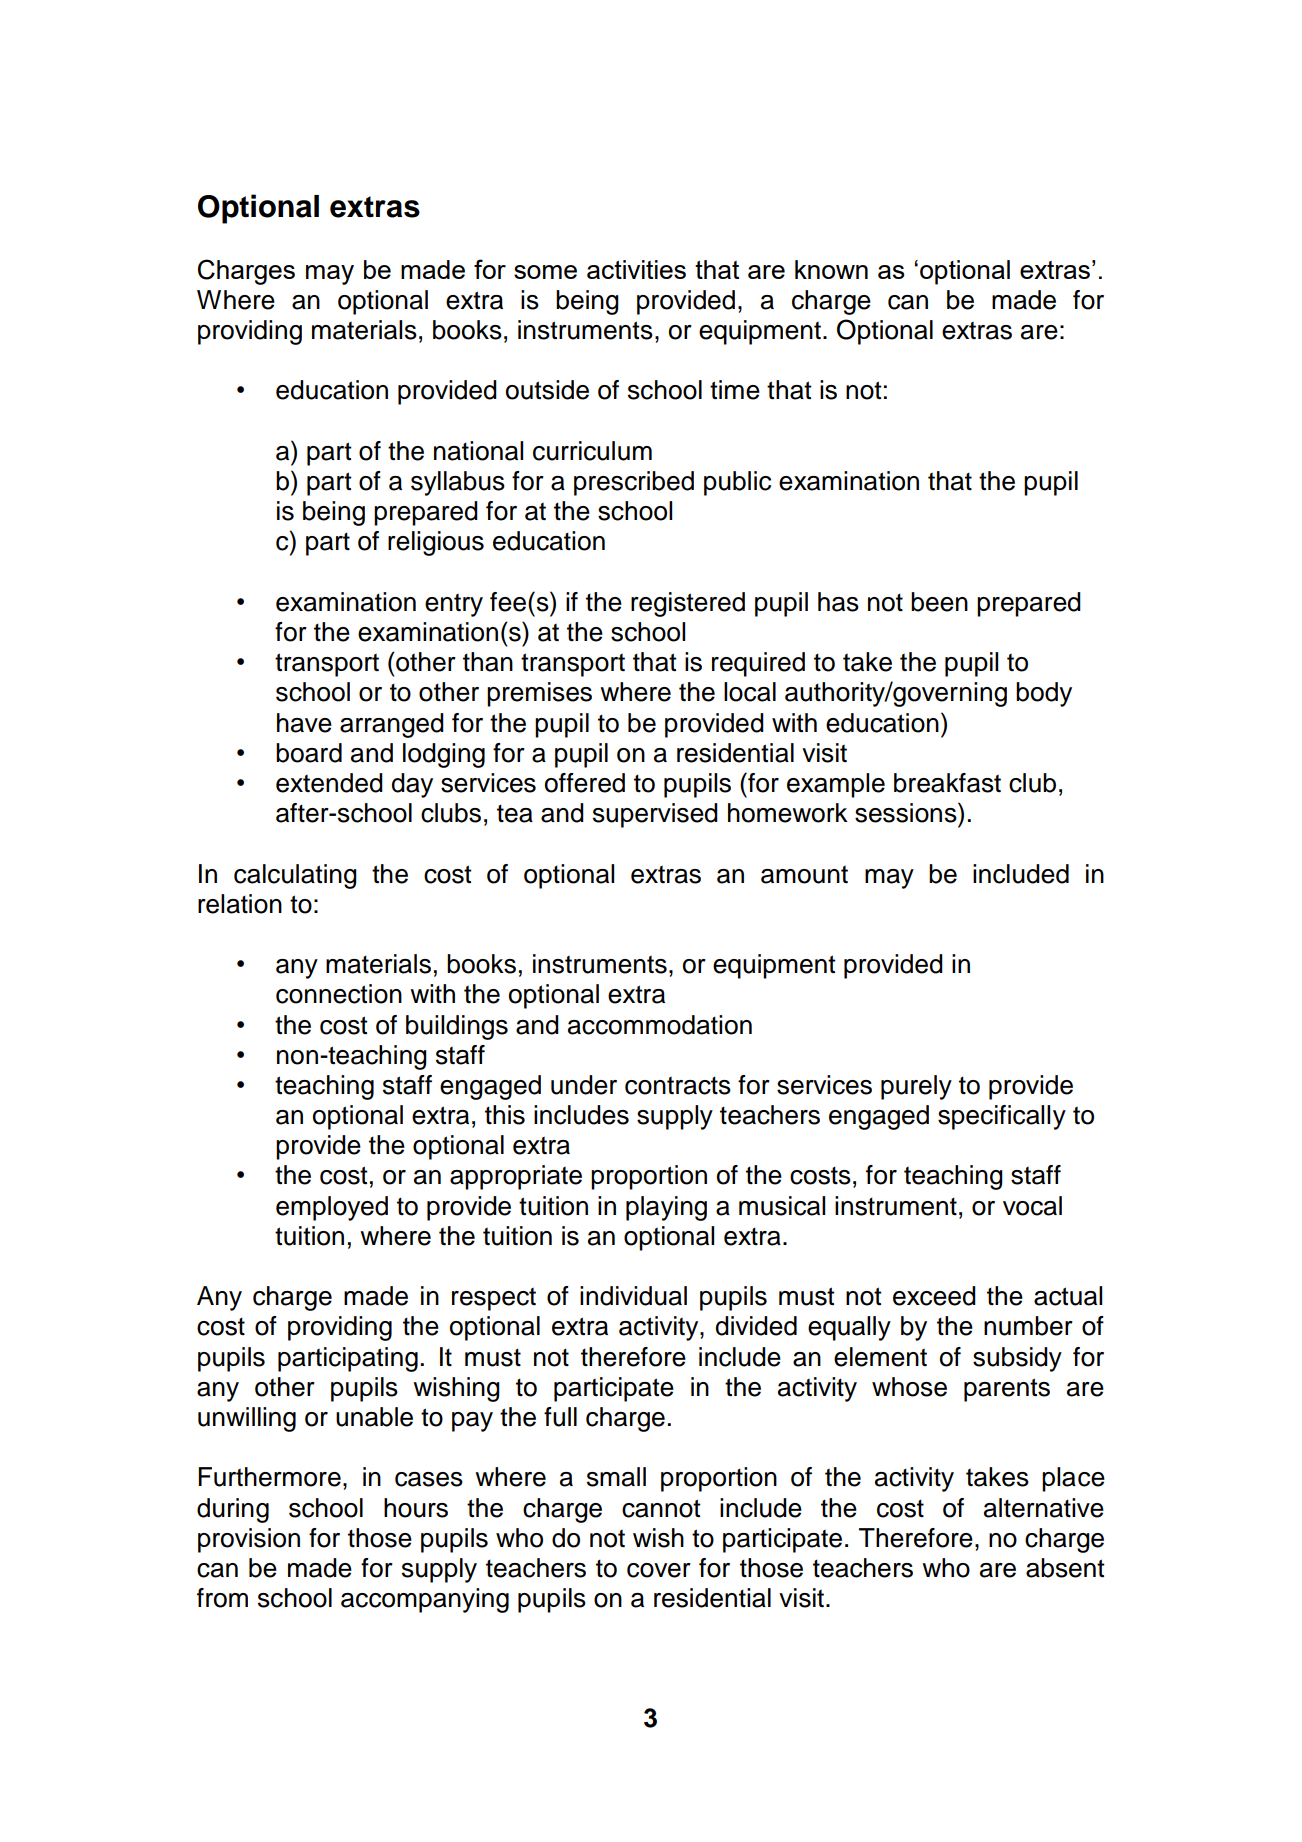 The height and width of the screenshot is (1842, 1302). I want to click on accommodation, so click(660, 1025).
